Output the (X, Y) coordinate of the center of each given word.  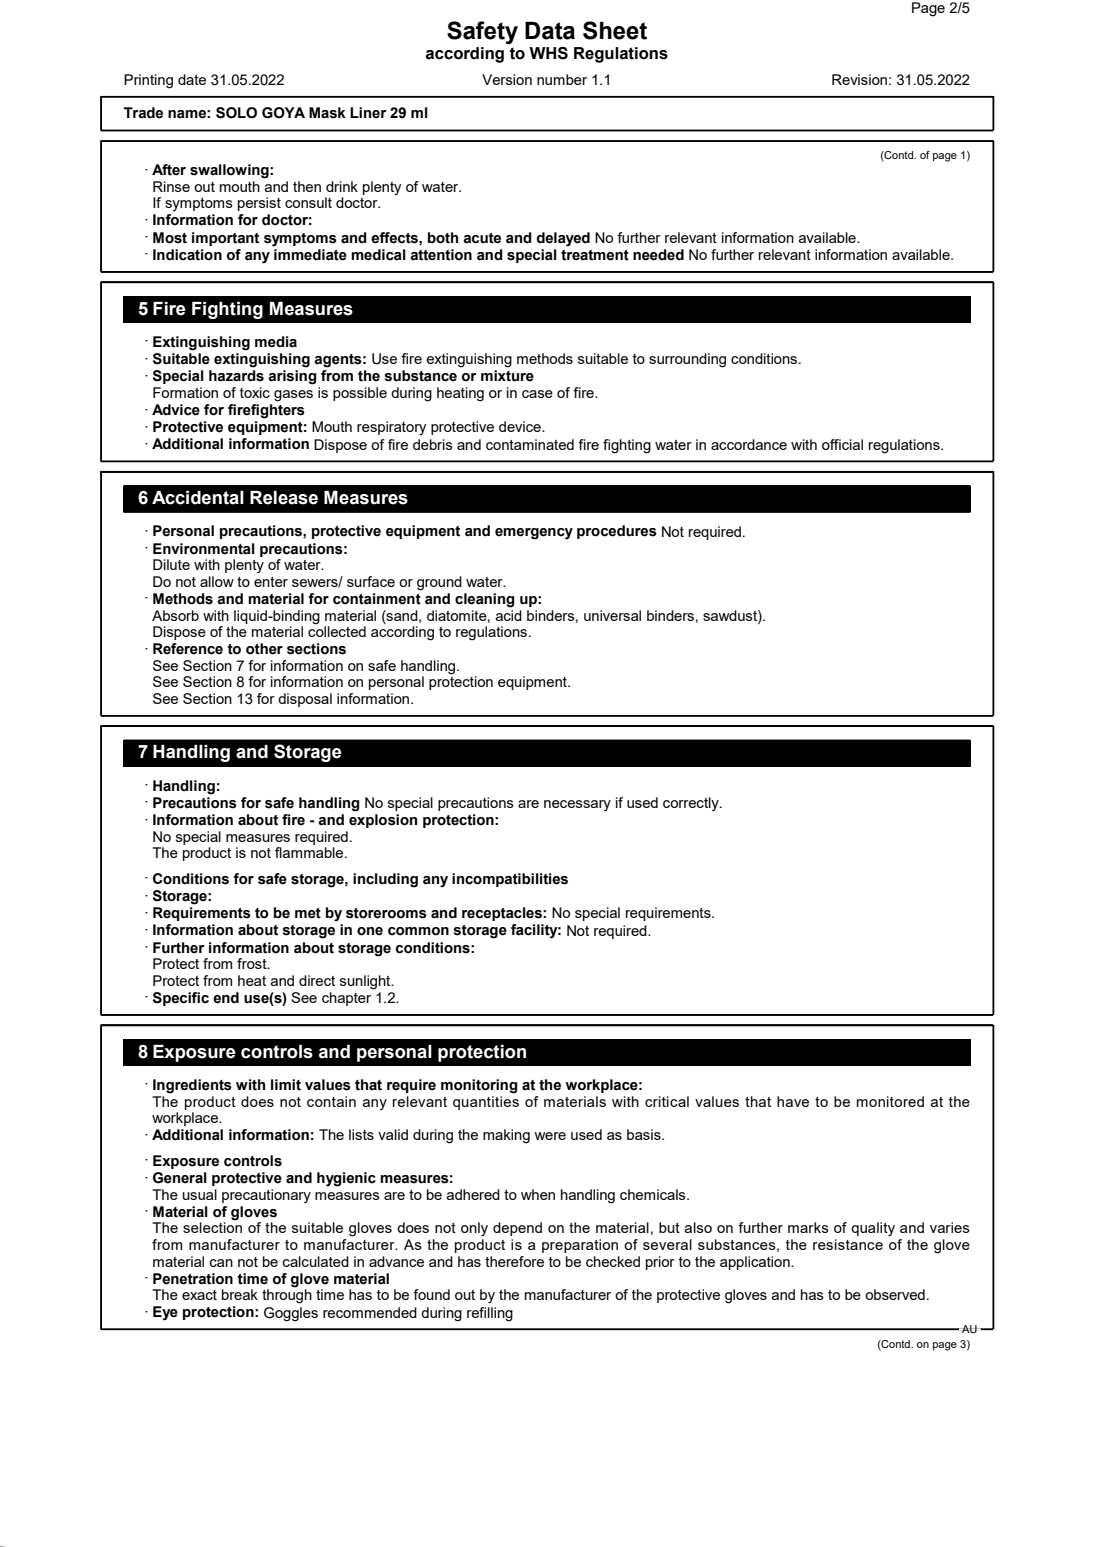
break (240, 1294)
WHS (548, 53)
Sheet (615, 30)
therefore (514, 1261)
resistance (848, 1244)
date (192, 79)
